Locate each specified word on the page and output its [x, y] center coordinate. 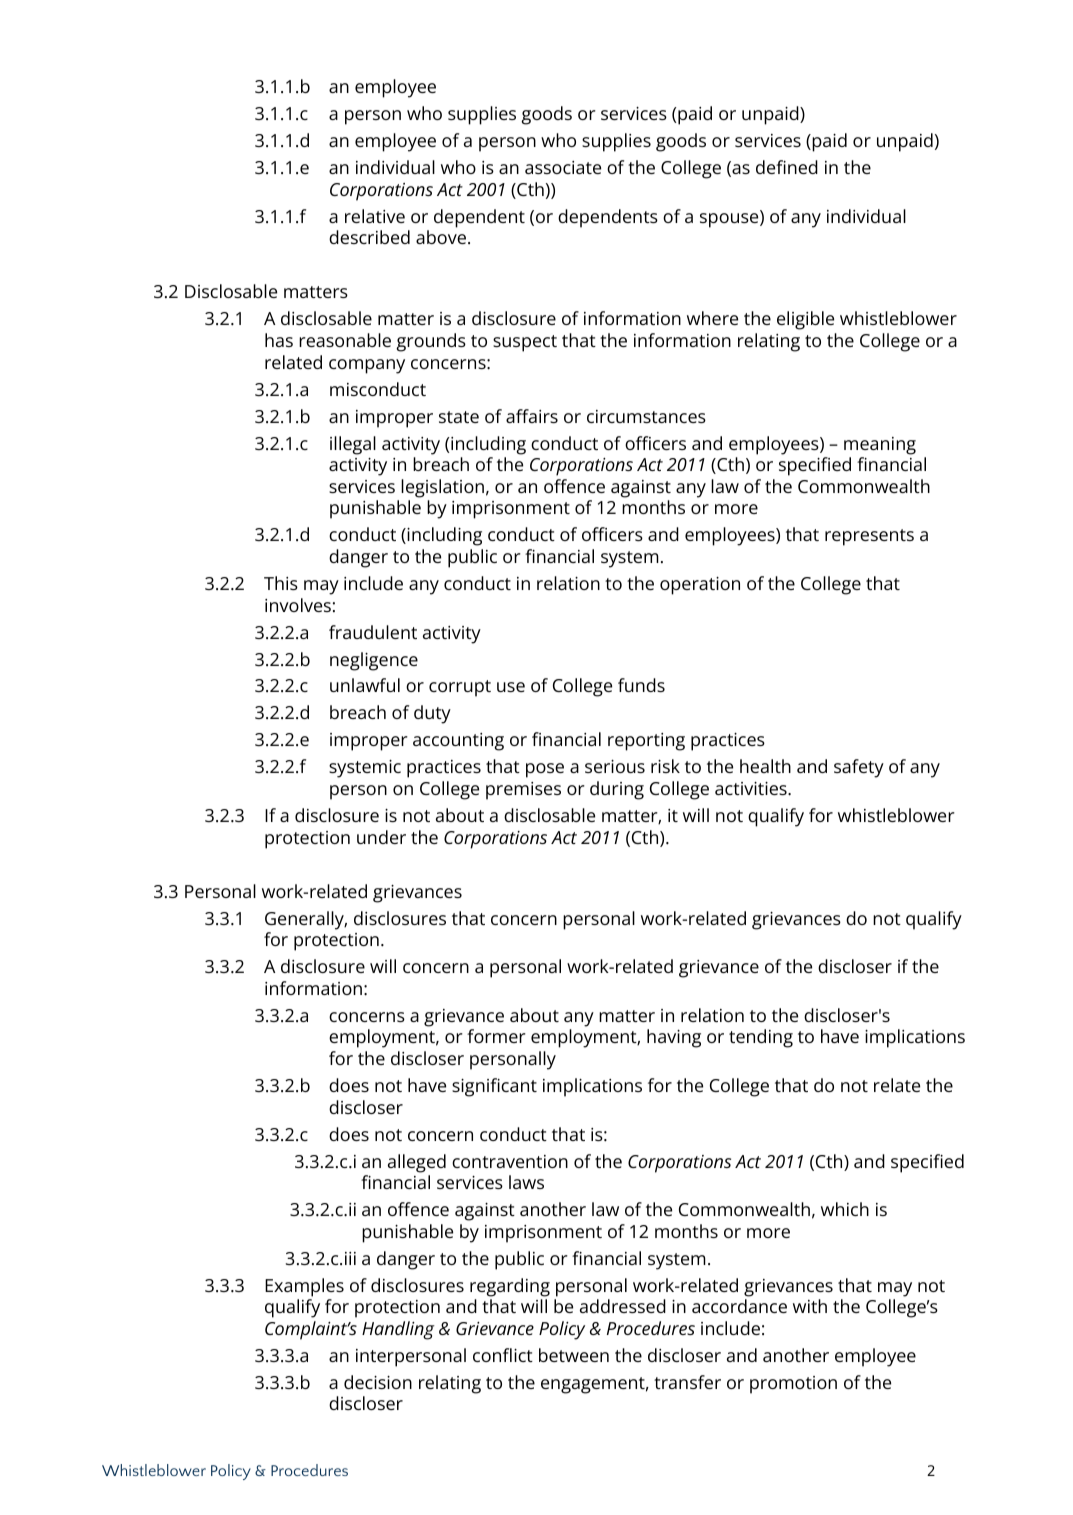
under [381, 837]
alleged [417, 1163]
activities [752, 788]
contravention [510, 1161]
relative [375, 216]
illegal [353, 445]
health [765, 766]
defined [787, 167]
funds [641, 685]
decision [378, 1382]
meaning [880, 446]
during [617, 790]
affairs [532, 416]
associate [563, 167]
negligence [374, 661]
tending [761, 1038]
